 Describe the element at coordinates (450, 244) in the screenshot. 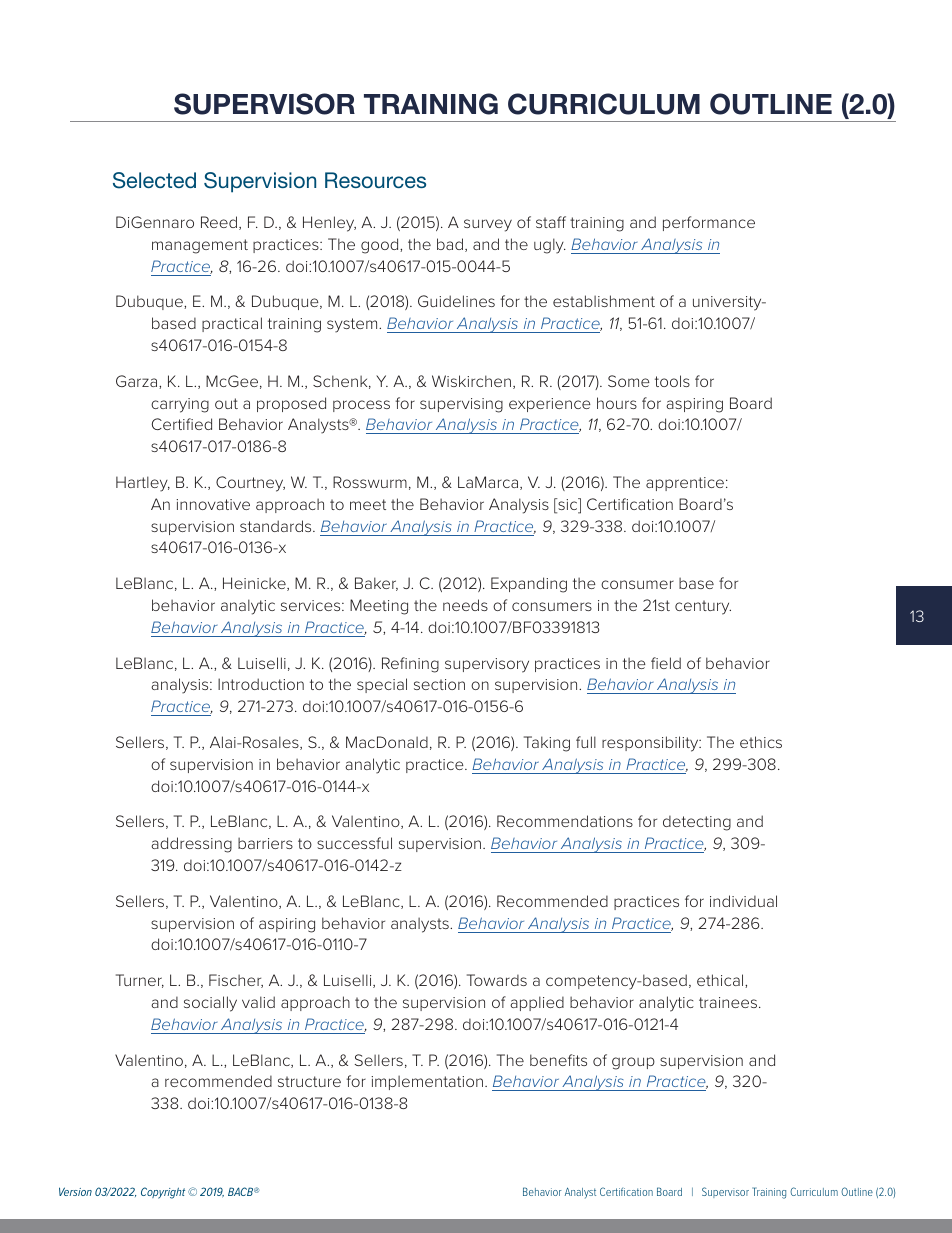

I see `bad` at that location.
